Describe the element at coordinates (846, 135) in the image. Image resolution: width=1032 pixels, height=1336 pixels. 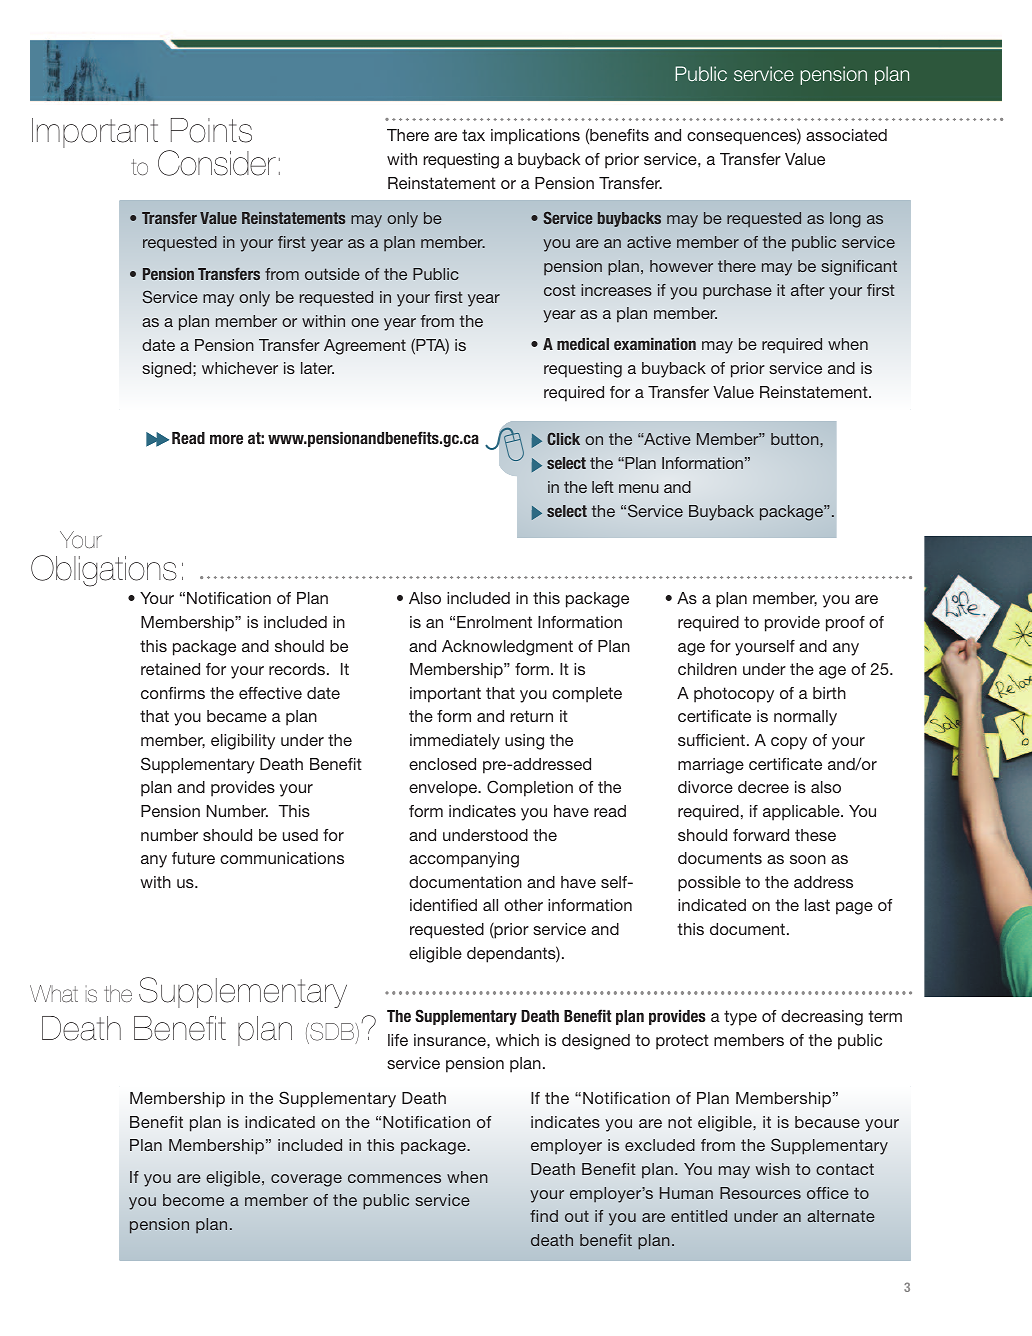
I see `associated` at that location.
